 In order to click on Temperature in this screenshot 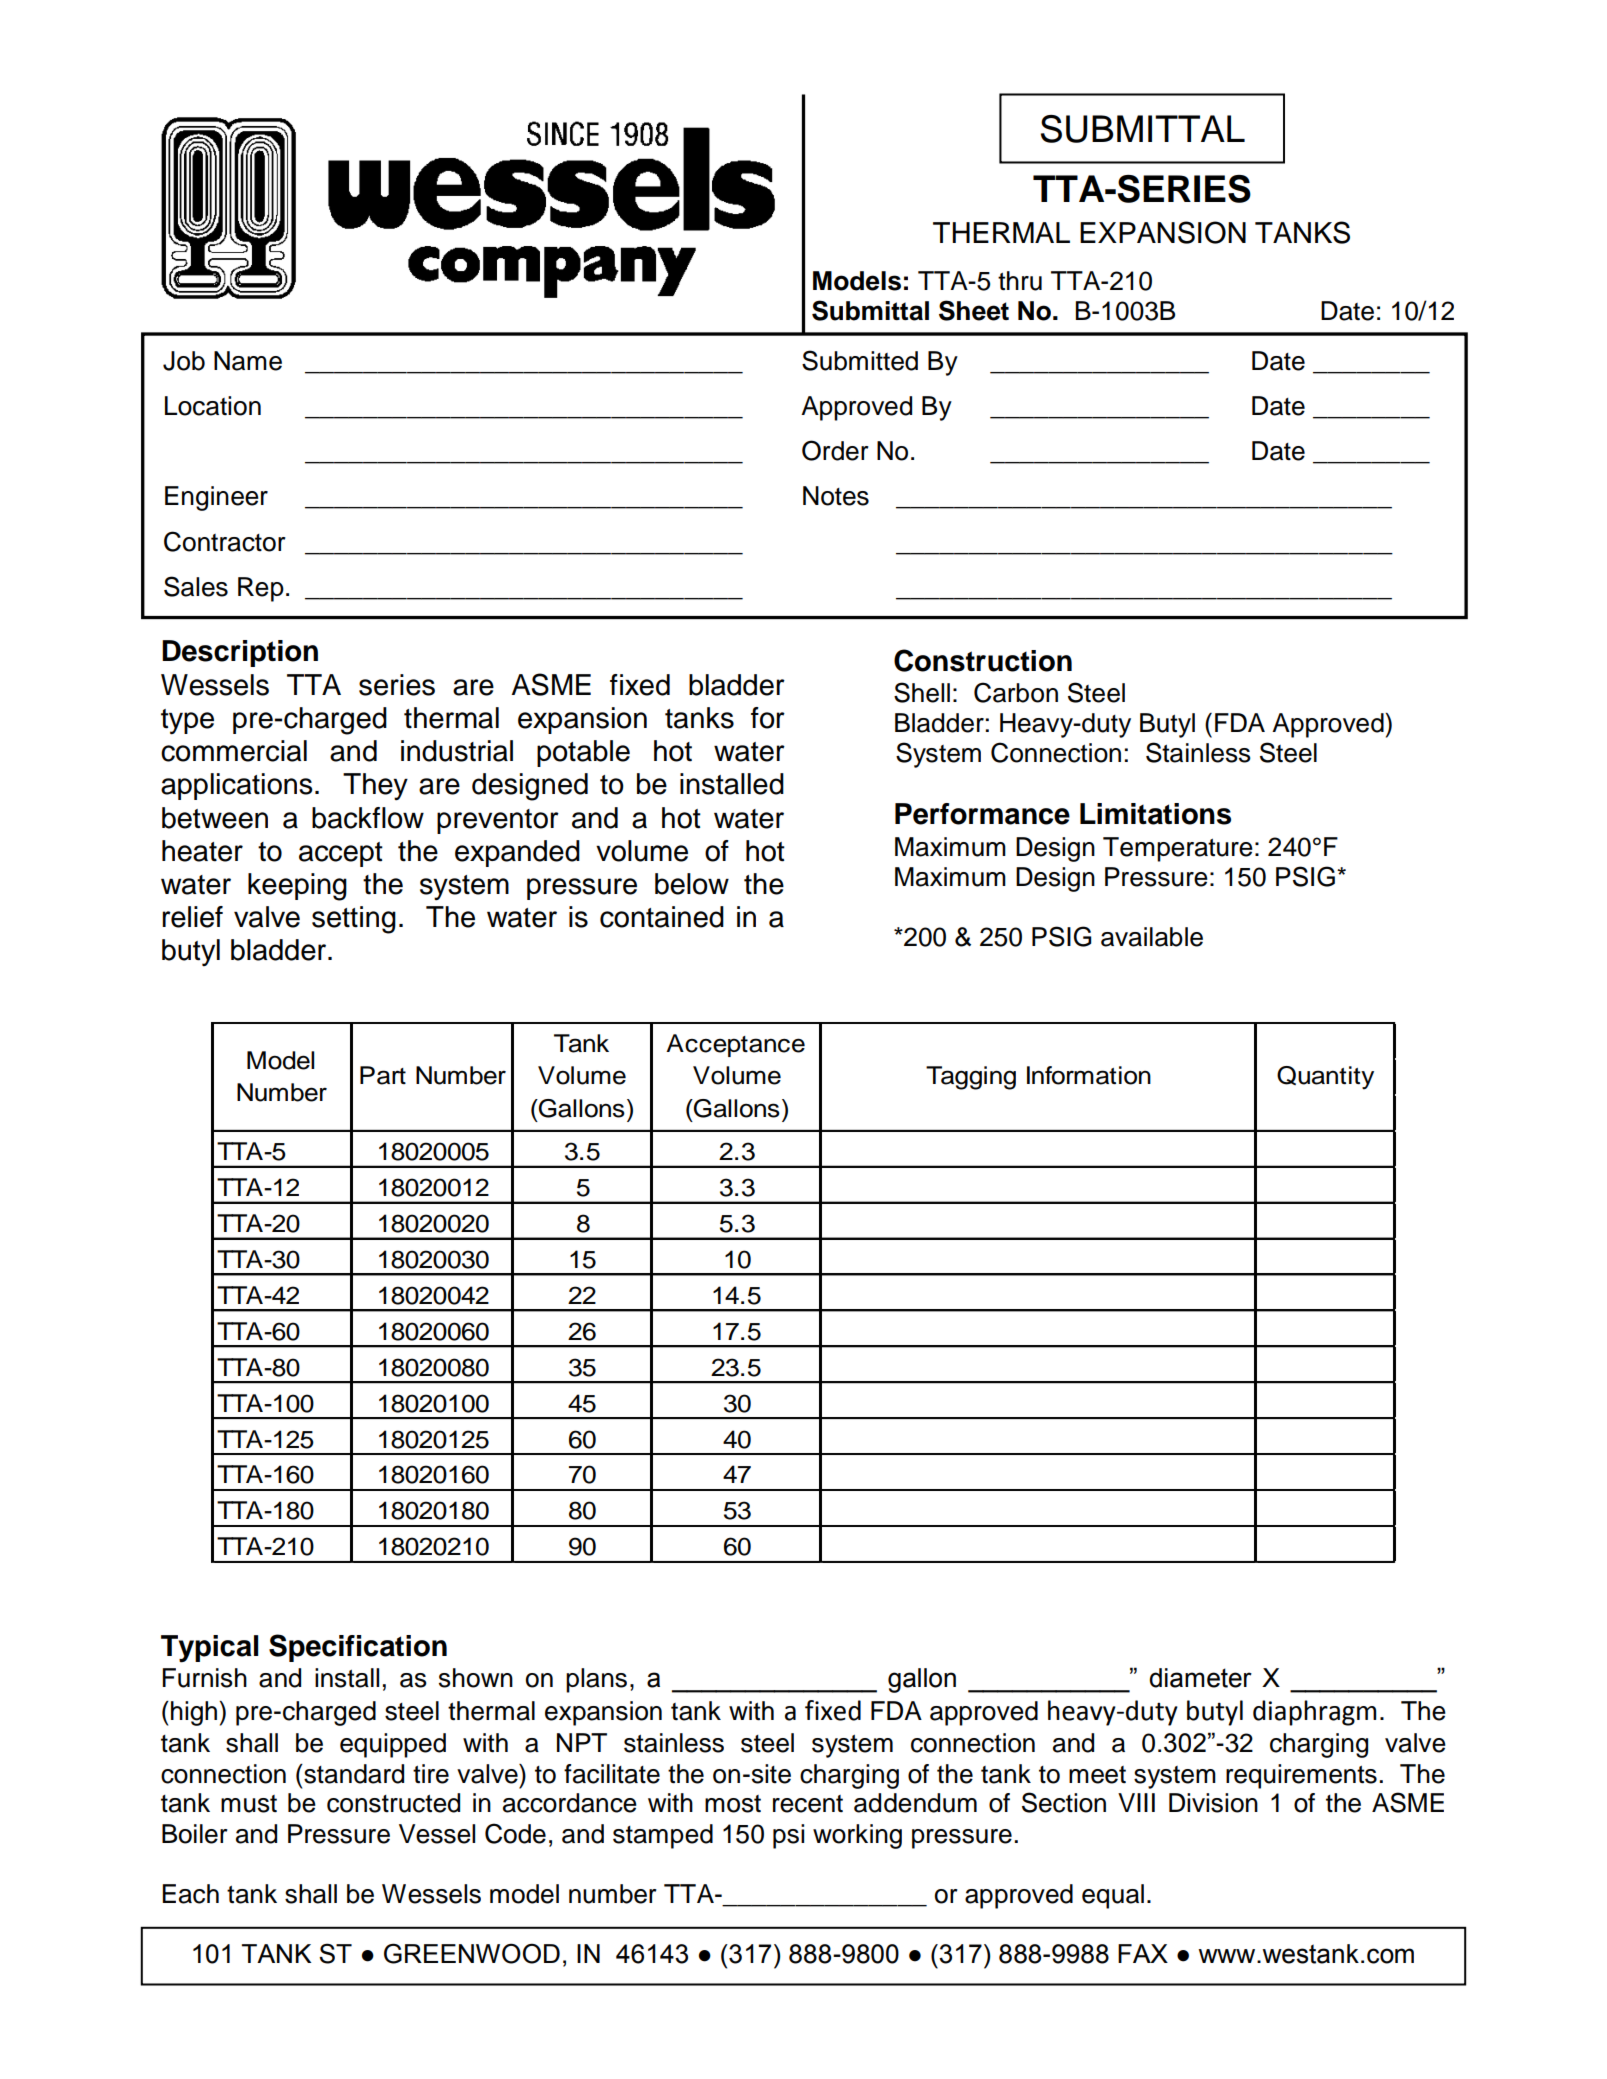, I will do `click(1178, 849)`.
